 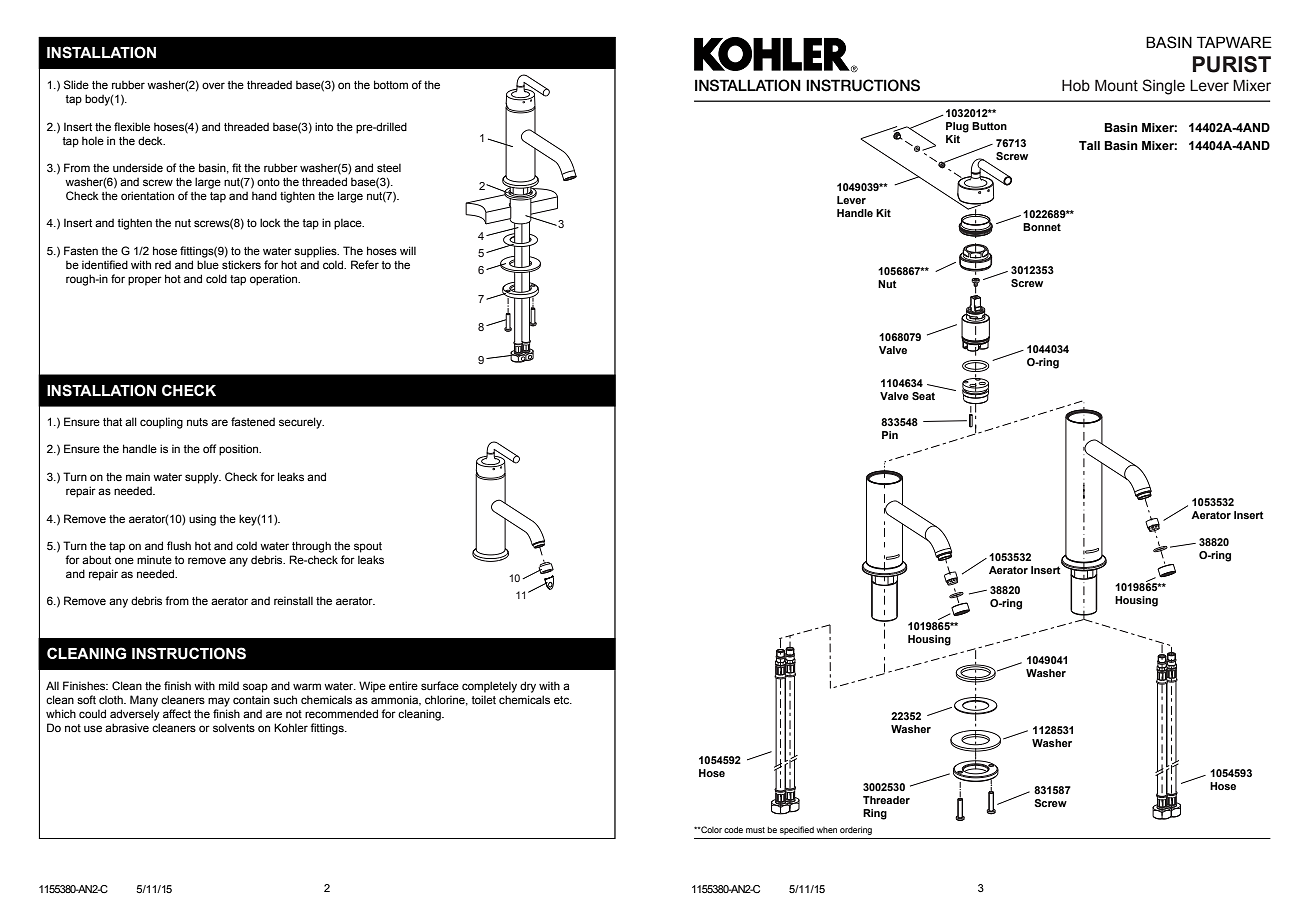 What do you see at coordinates (270, 222) in the screenshot?
I see `lock` at bounding box center [270, 222].
